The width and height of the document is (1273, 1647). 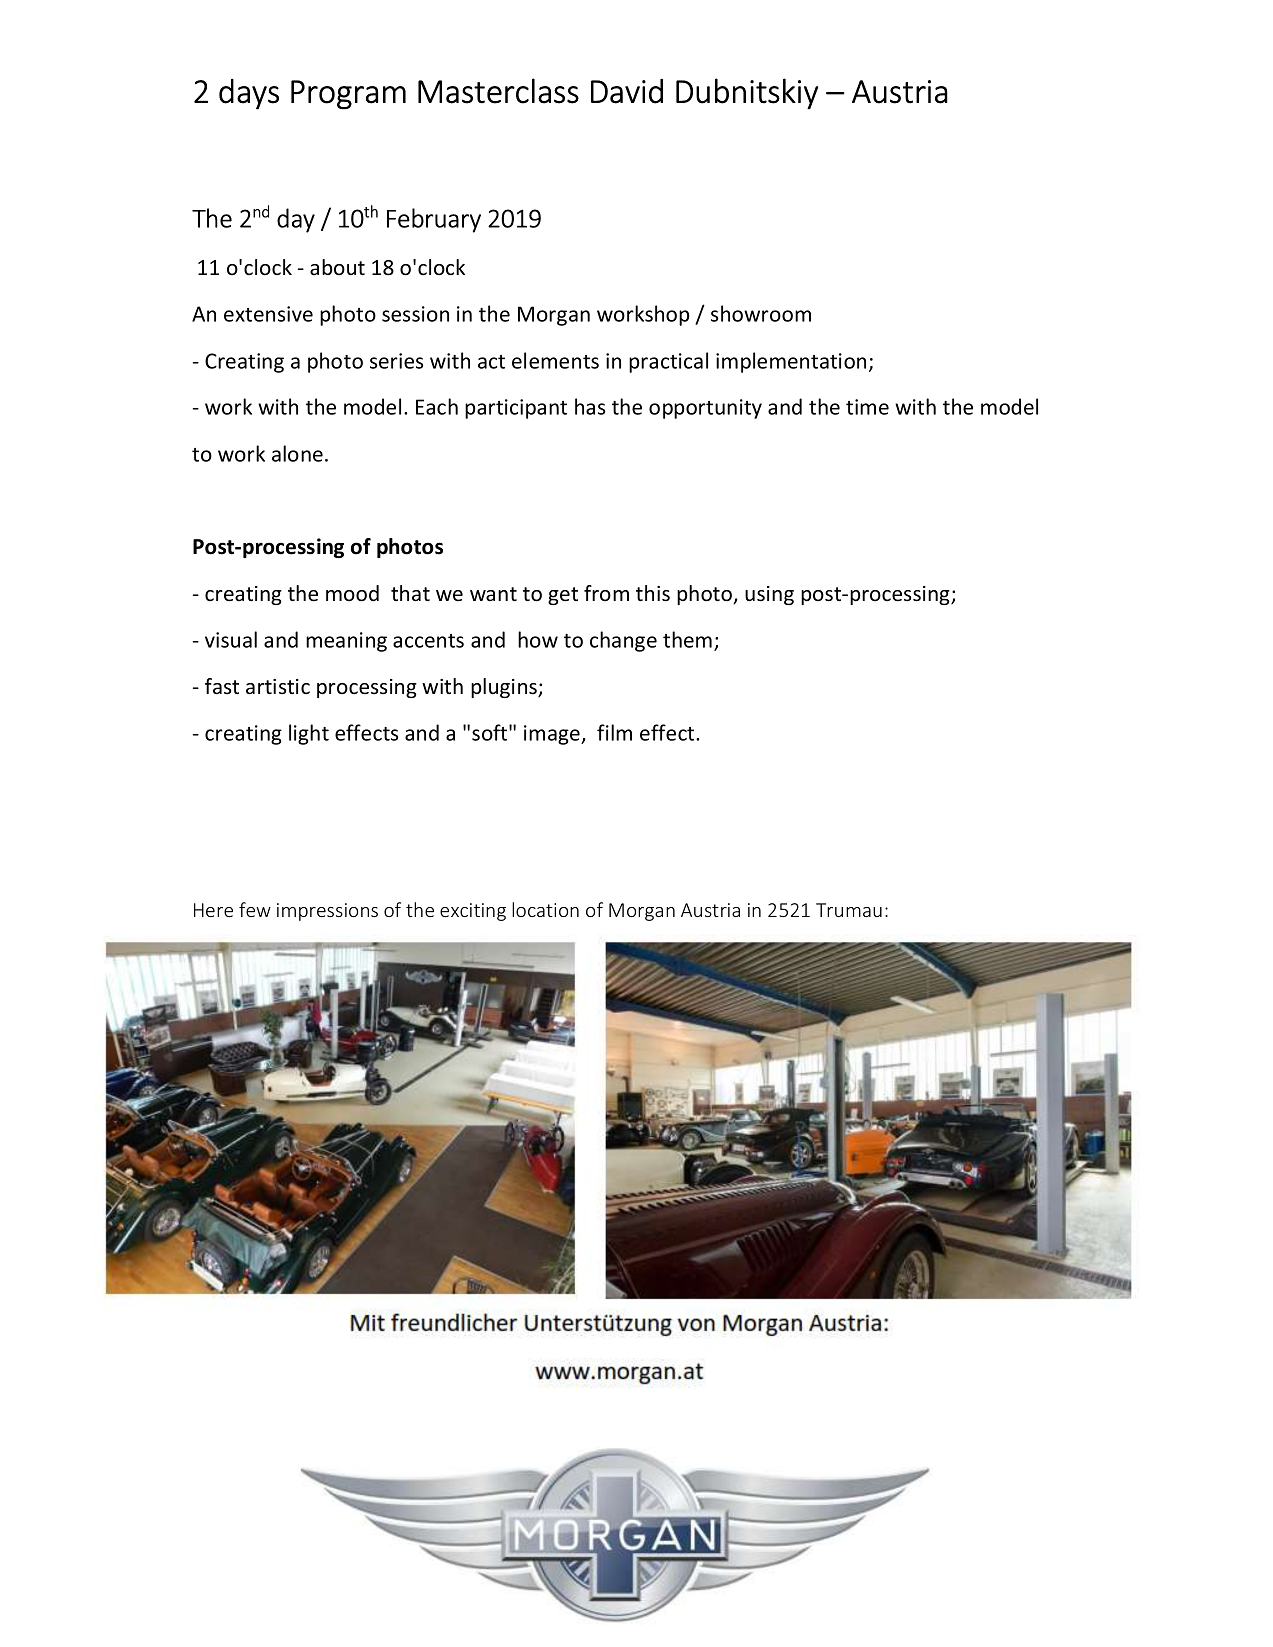 What do you see at coordinates (516, 409) in the document?
I see `participant` at bounding box center [516, 409].
